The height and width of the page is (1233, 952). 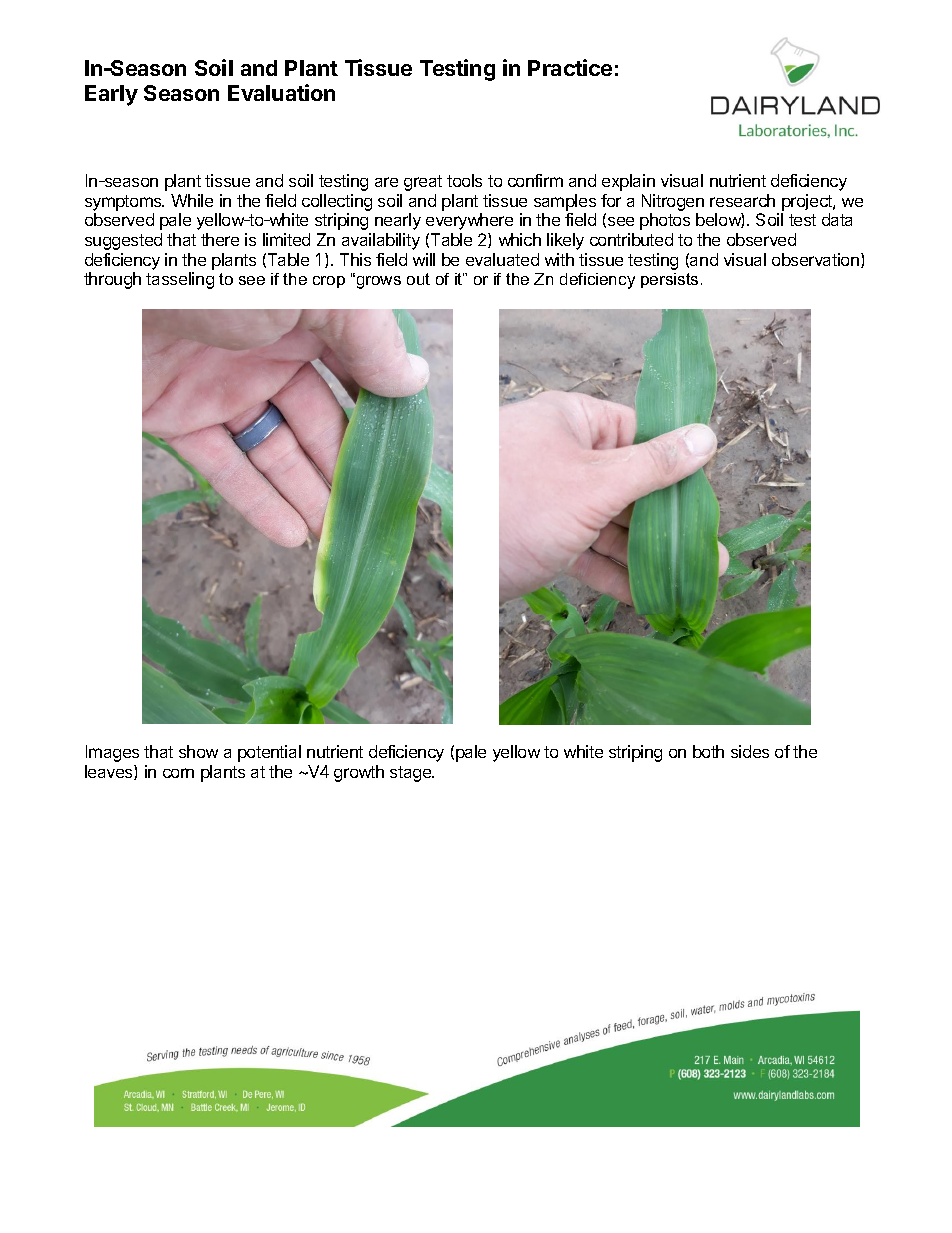 I want to click on Practice, so click(x=570, y=67).
